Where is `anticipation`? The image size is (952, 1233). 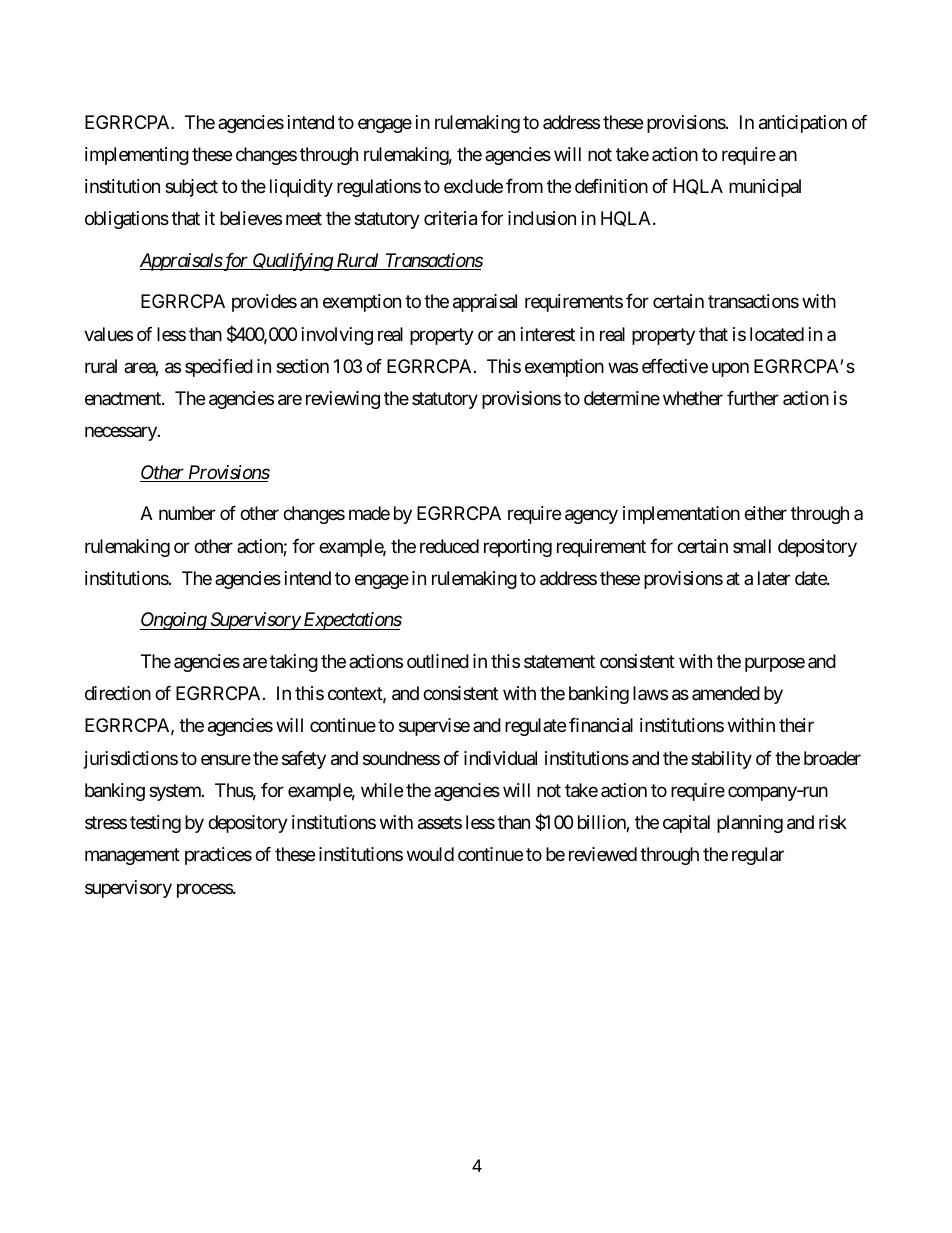
anticipation is located at coordinates (803, 124).
